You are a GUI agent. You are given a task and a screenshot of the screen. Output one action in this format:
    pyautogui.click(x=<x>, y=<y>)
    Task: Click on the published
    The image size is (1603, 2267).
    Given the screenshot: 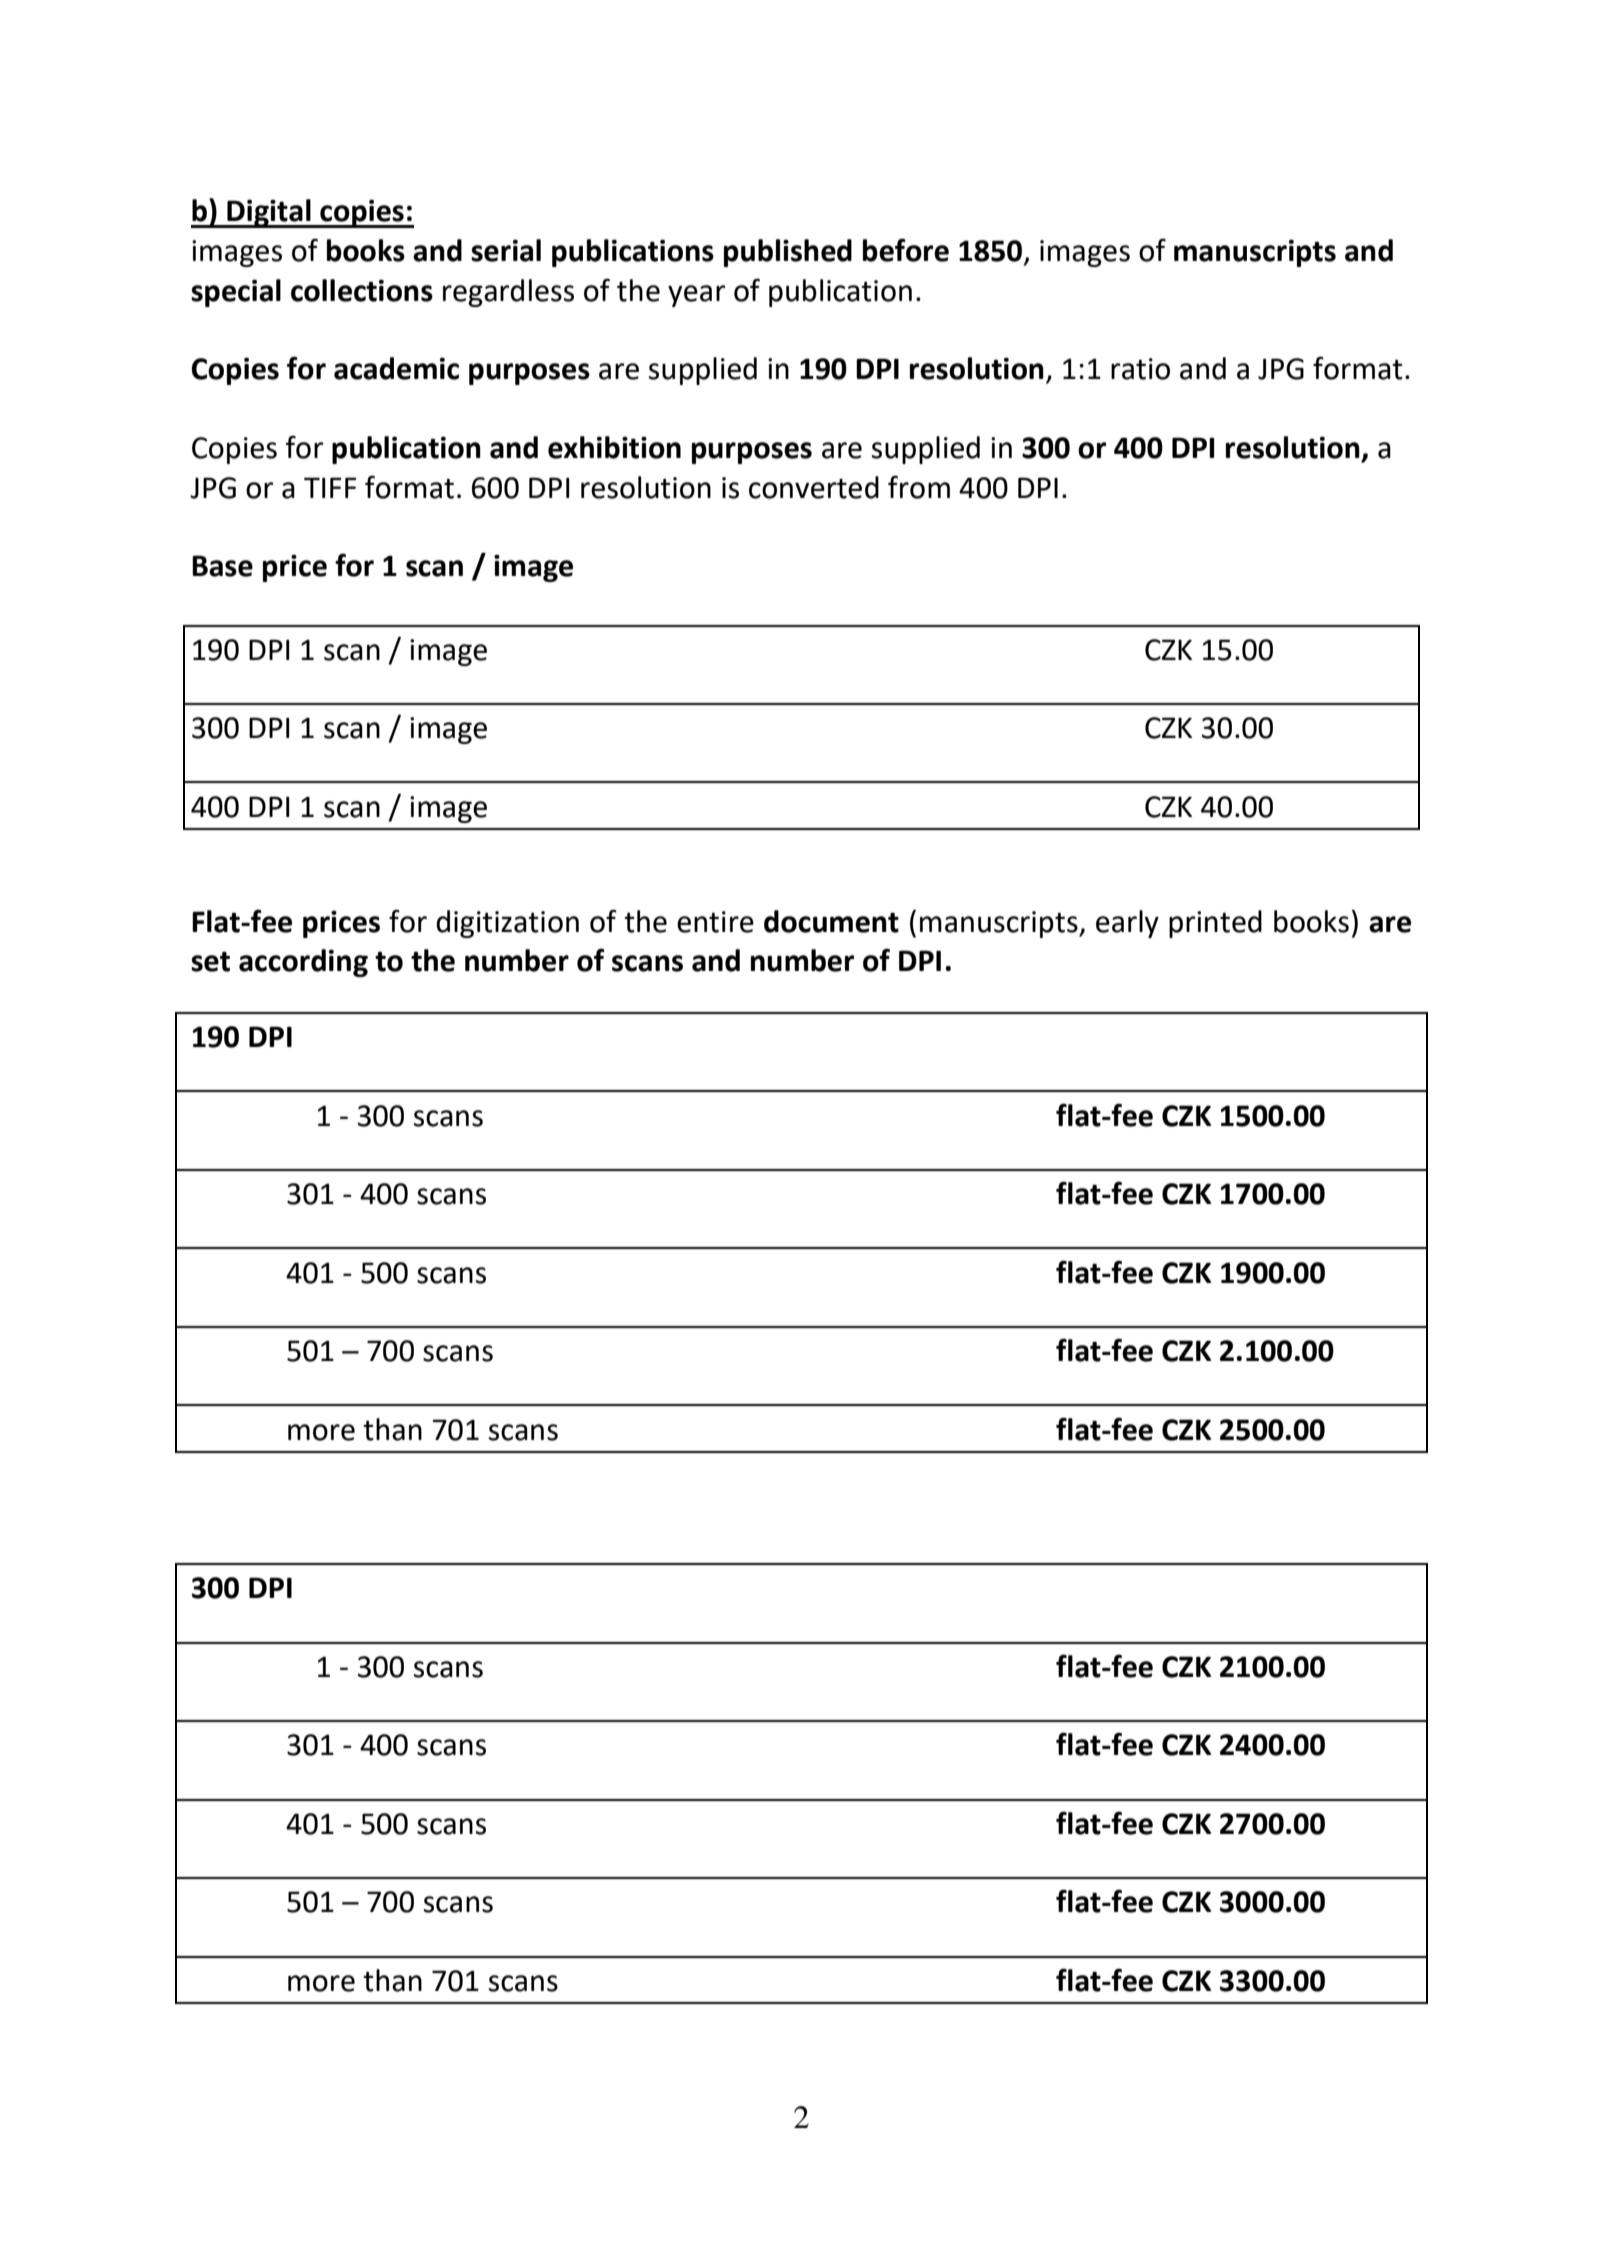 What is the action you would take?
    pyautogui.click(x=788, y=253)
